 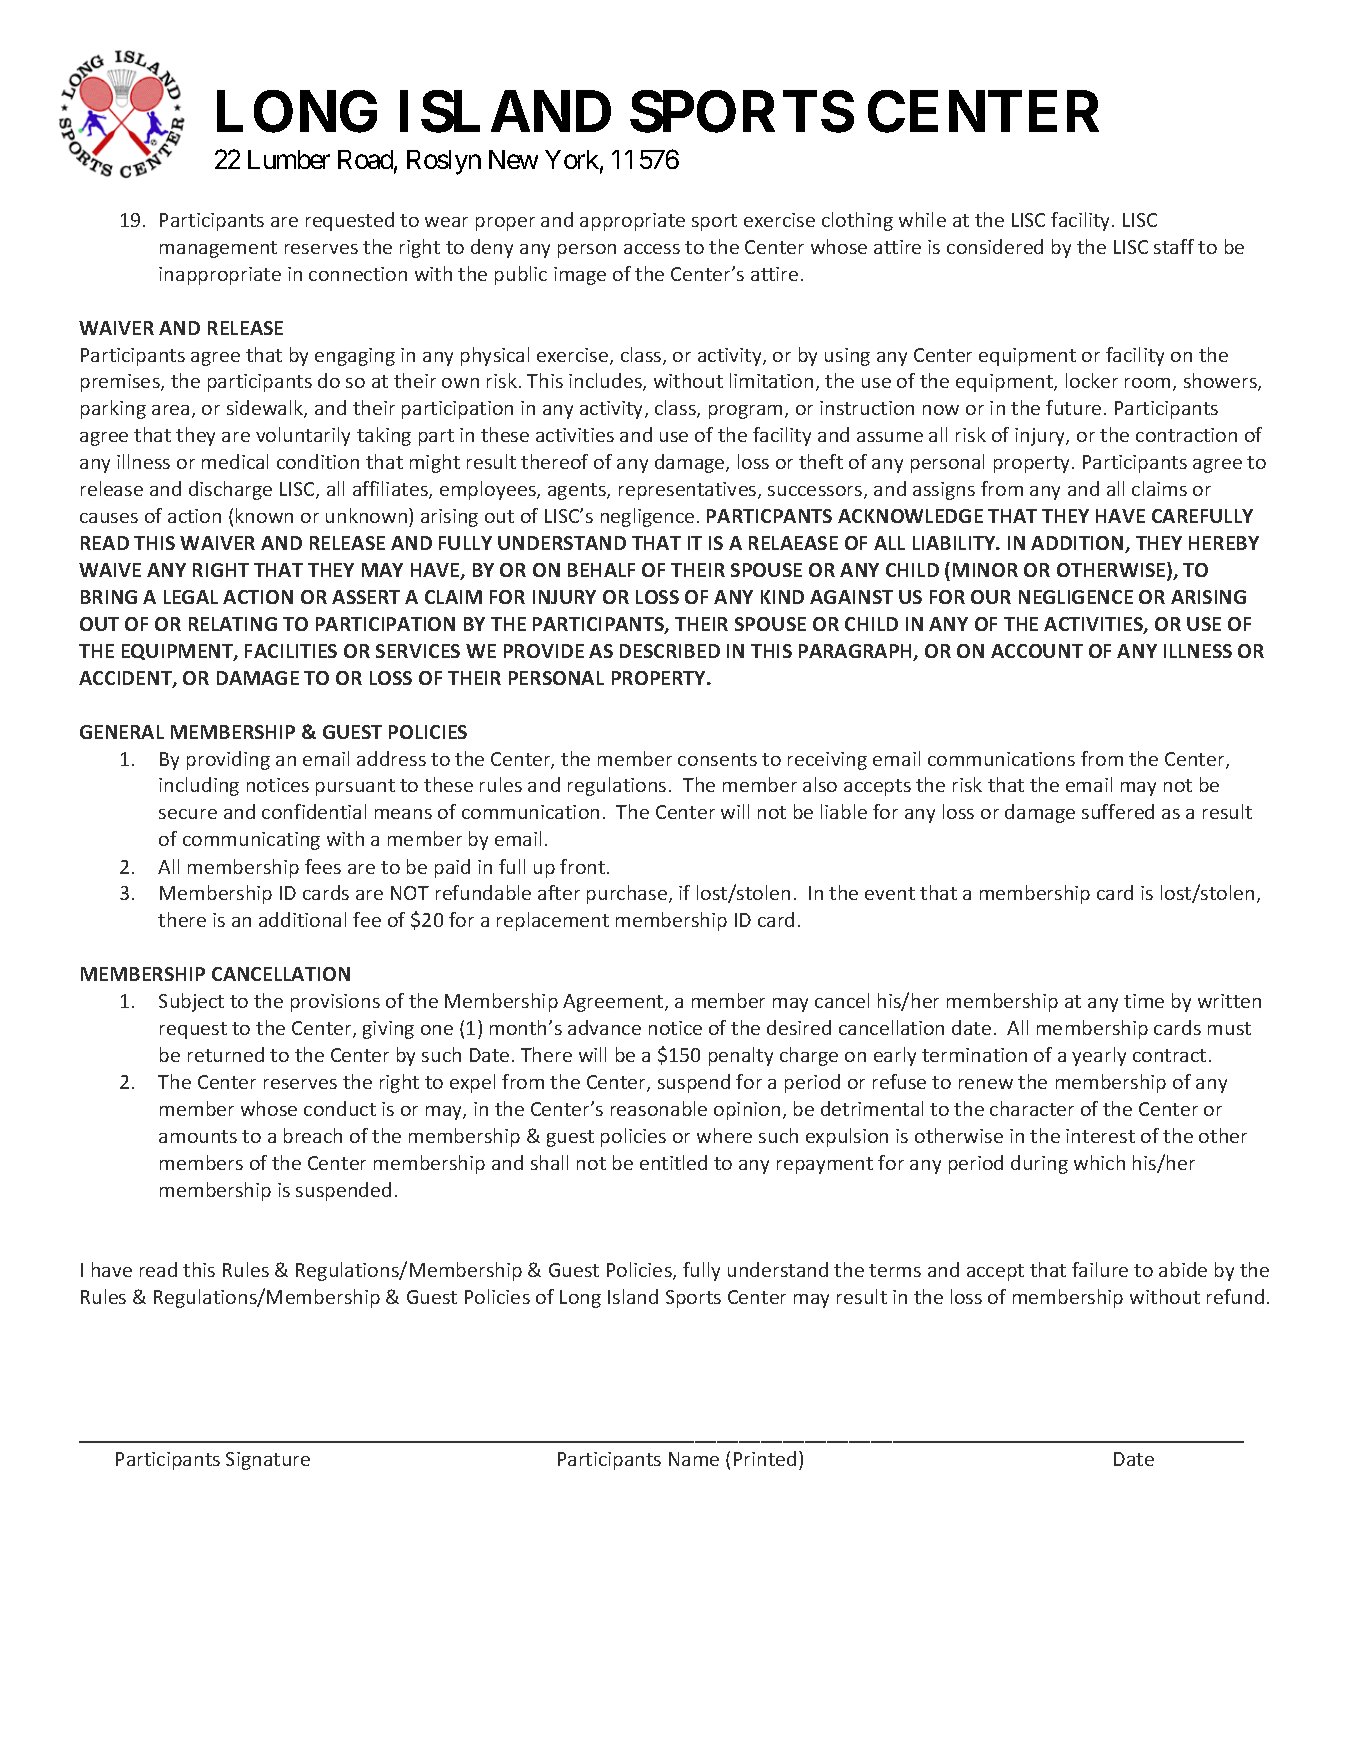 I want to click on failure, so click(x=1100, y=1269).
